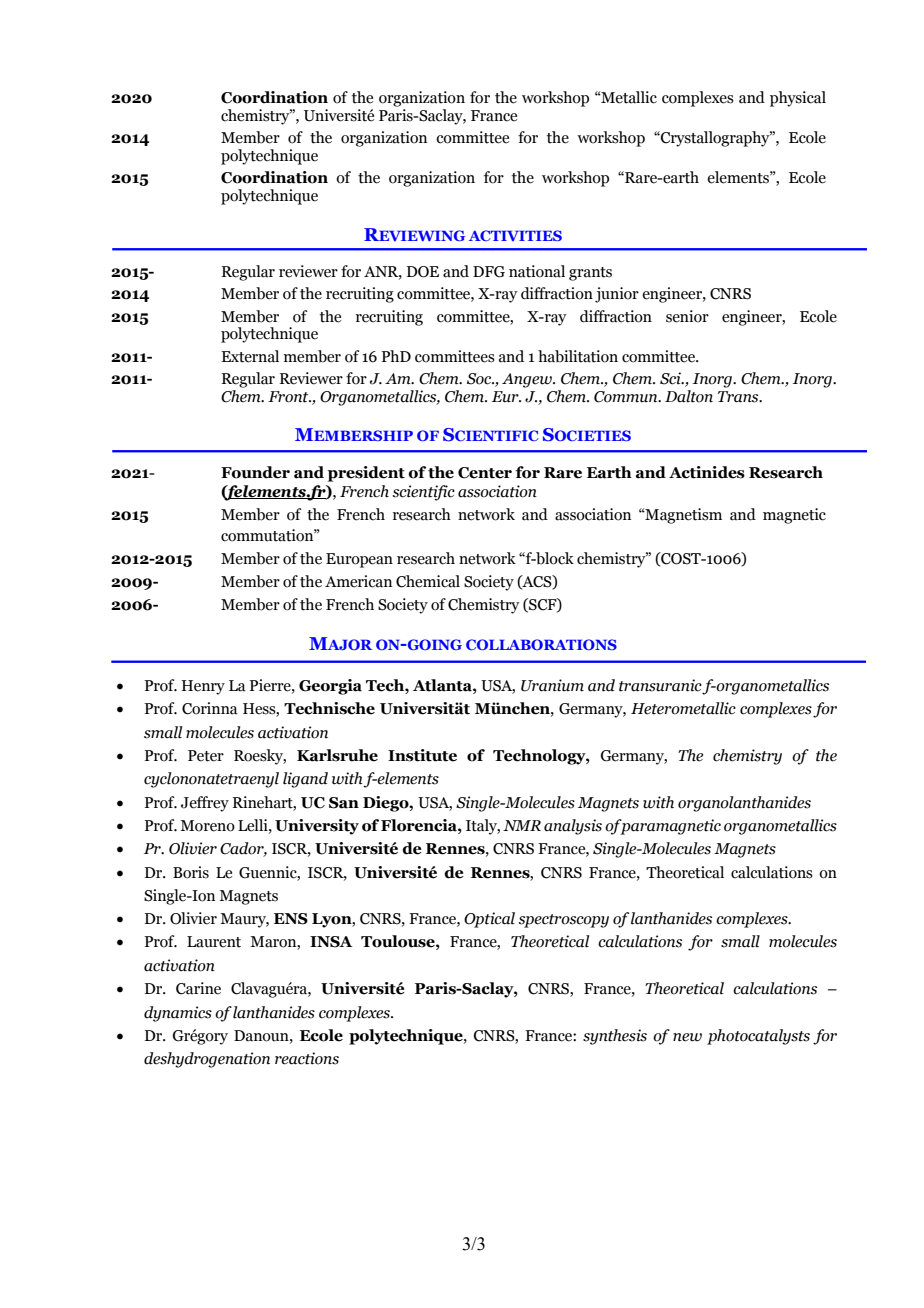 Image resolution: width=924 pixels, height=1308 pixels. What do you see at coordinates (203, 687) in the image?
I see `Henry` at bounding box center [203, 687].
